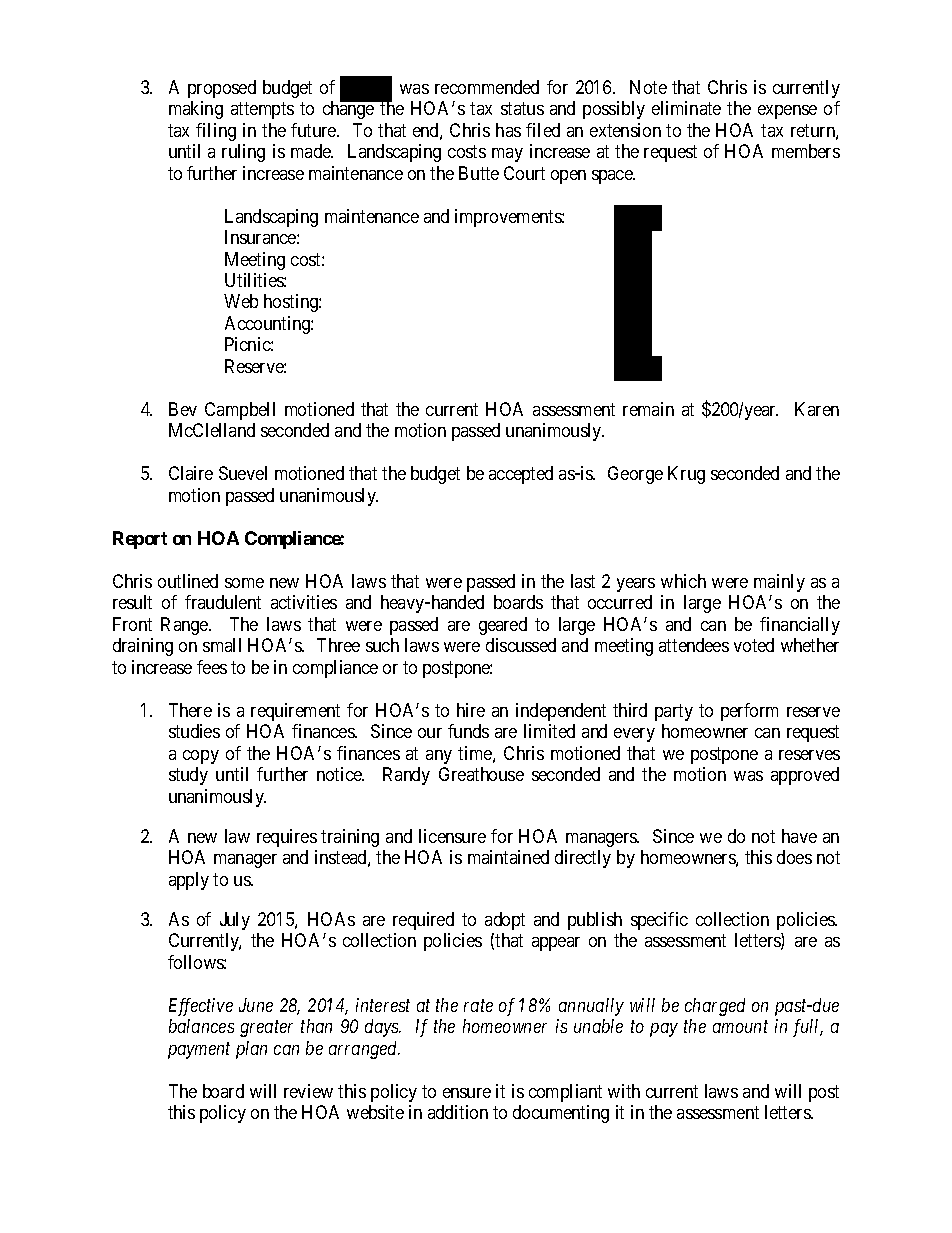  What do you see at coordinates (216, 132) in the screenshot?
I see `filing` at bounding box center [216, 132].
